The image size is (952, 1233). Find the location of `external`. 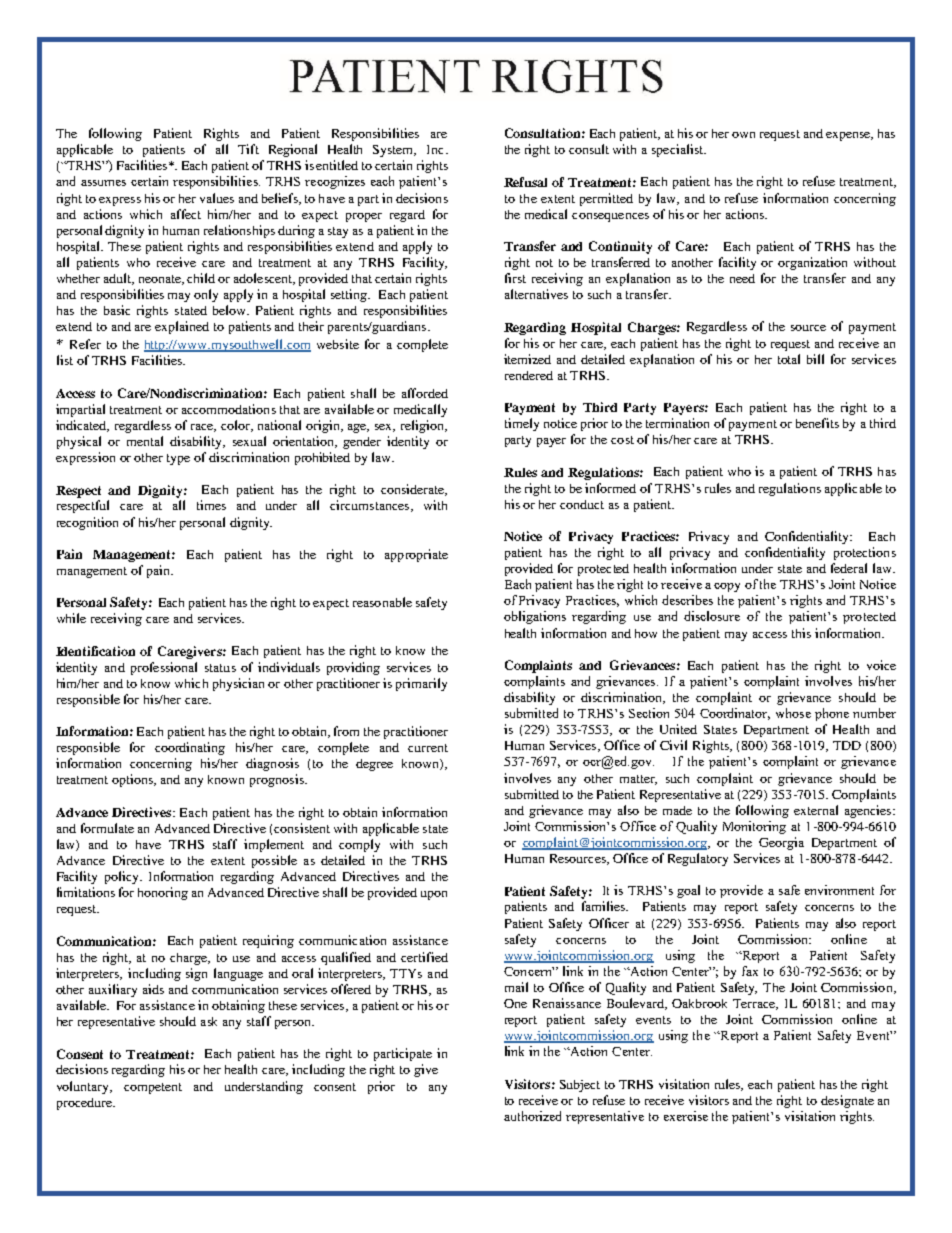

external is located at coordinates (816, 810).
